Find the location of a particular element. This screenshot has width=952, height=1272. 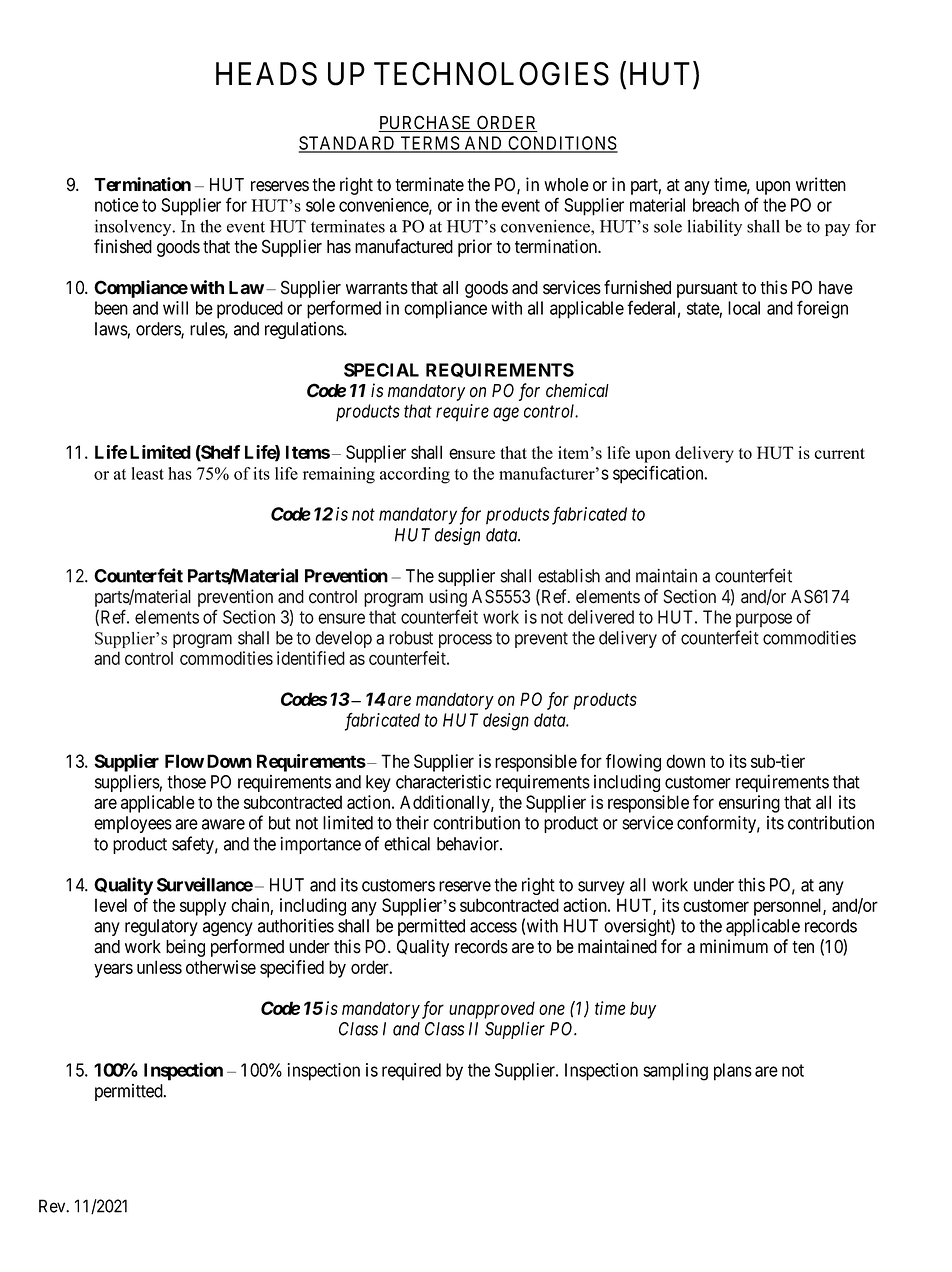

will is located at coordinates (175, 308).
